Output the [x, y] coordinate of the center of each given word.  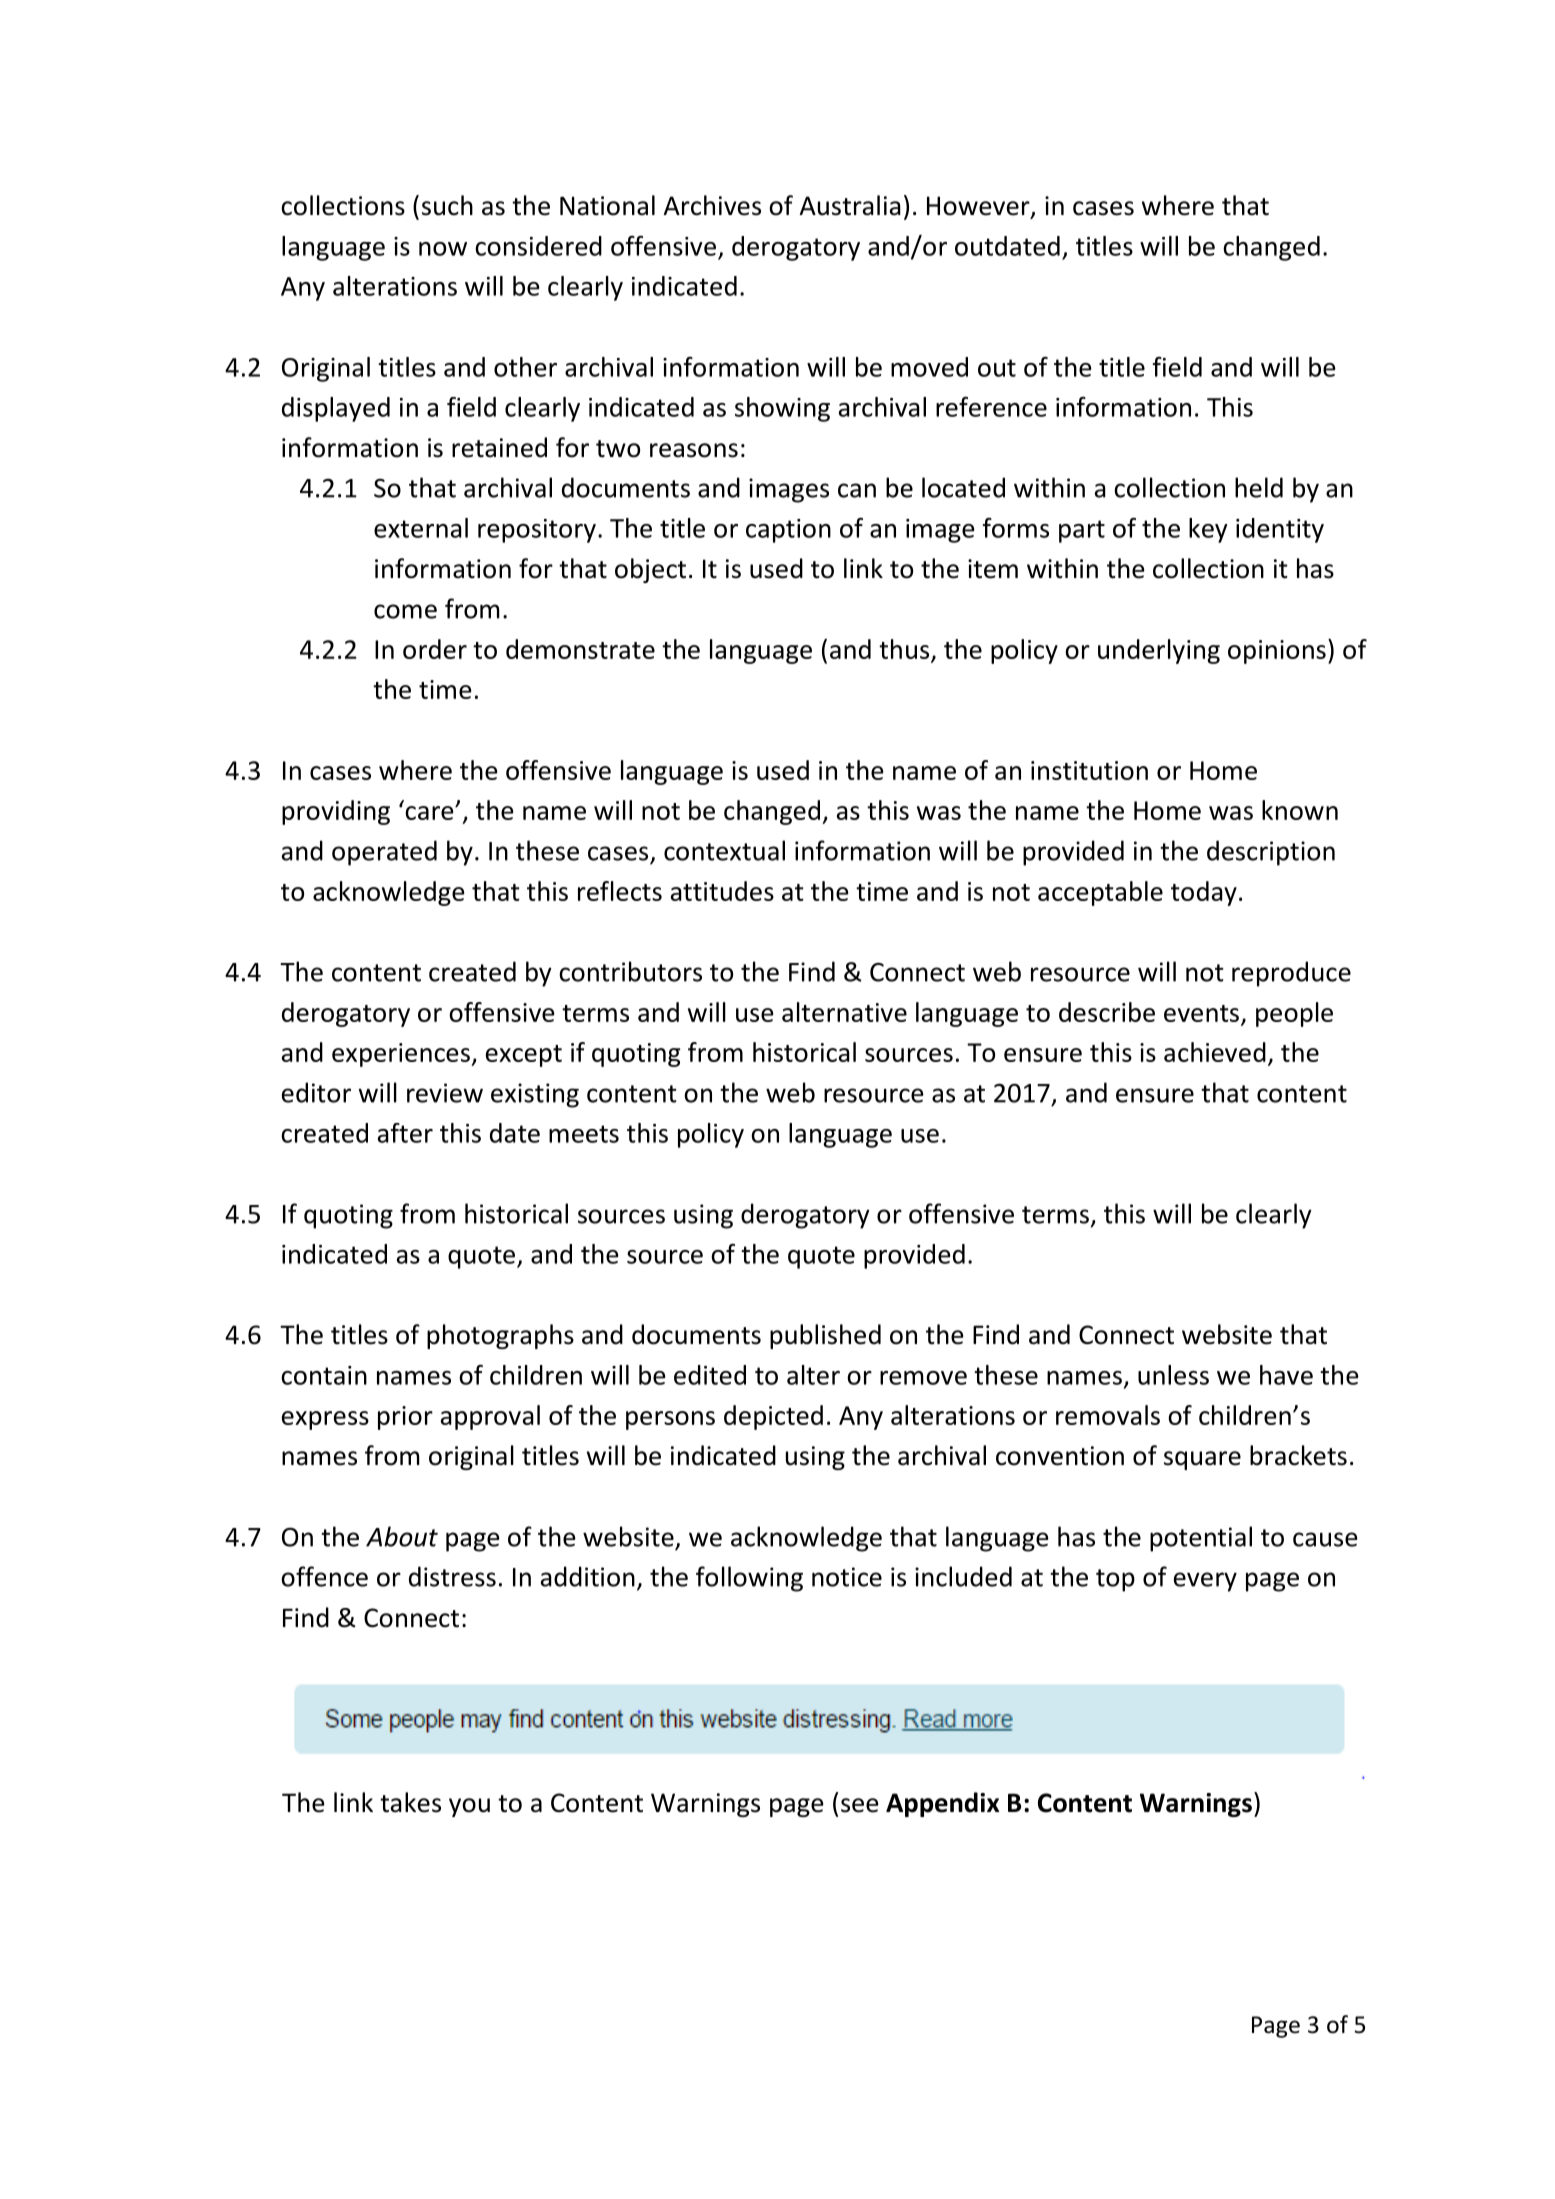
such [447, 205]
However [979, 207]
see [860, 1805]
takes [410, 1802]
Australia [850, 205]
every [1205, 1582]
